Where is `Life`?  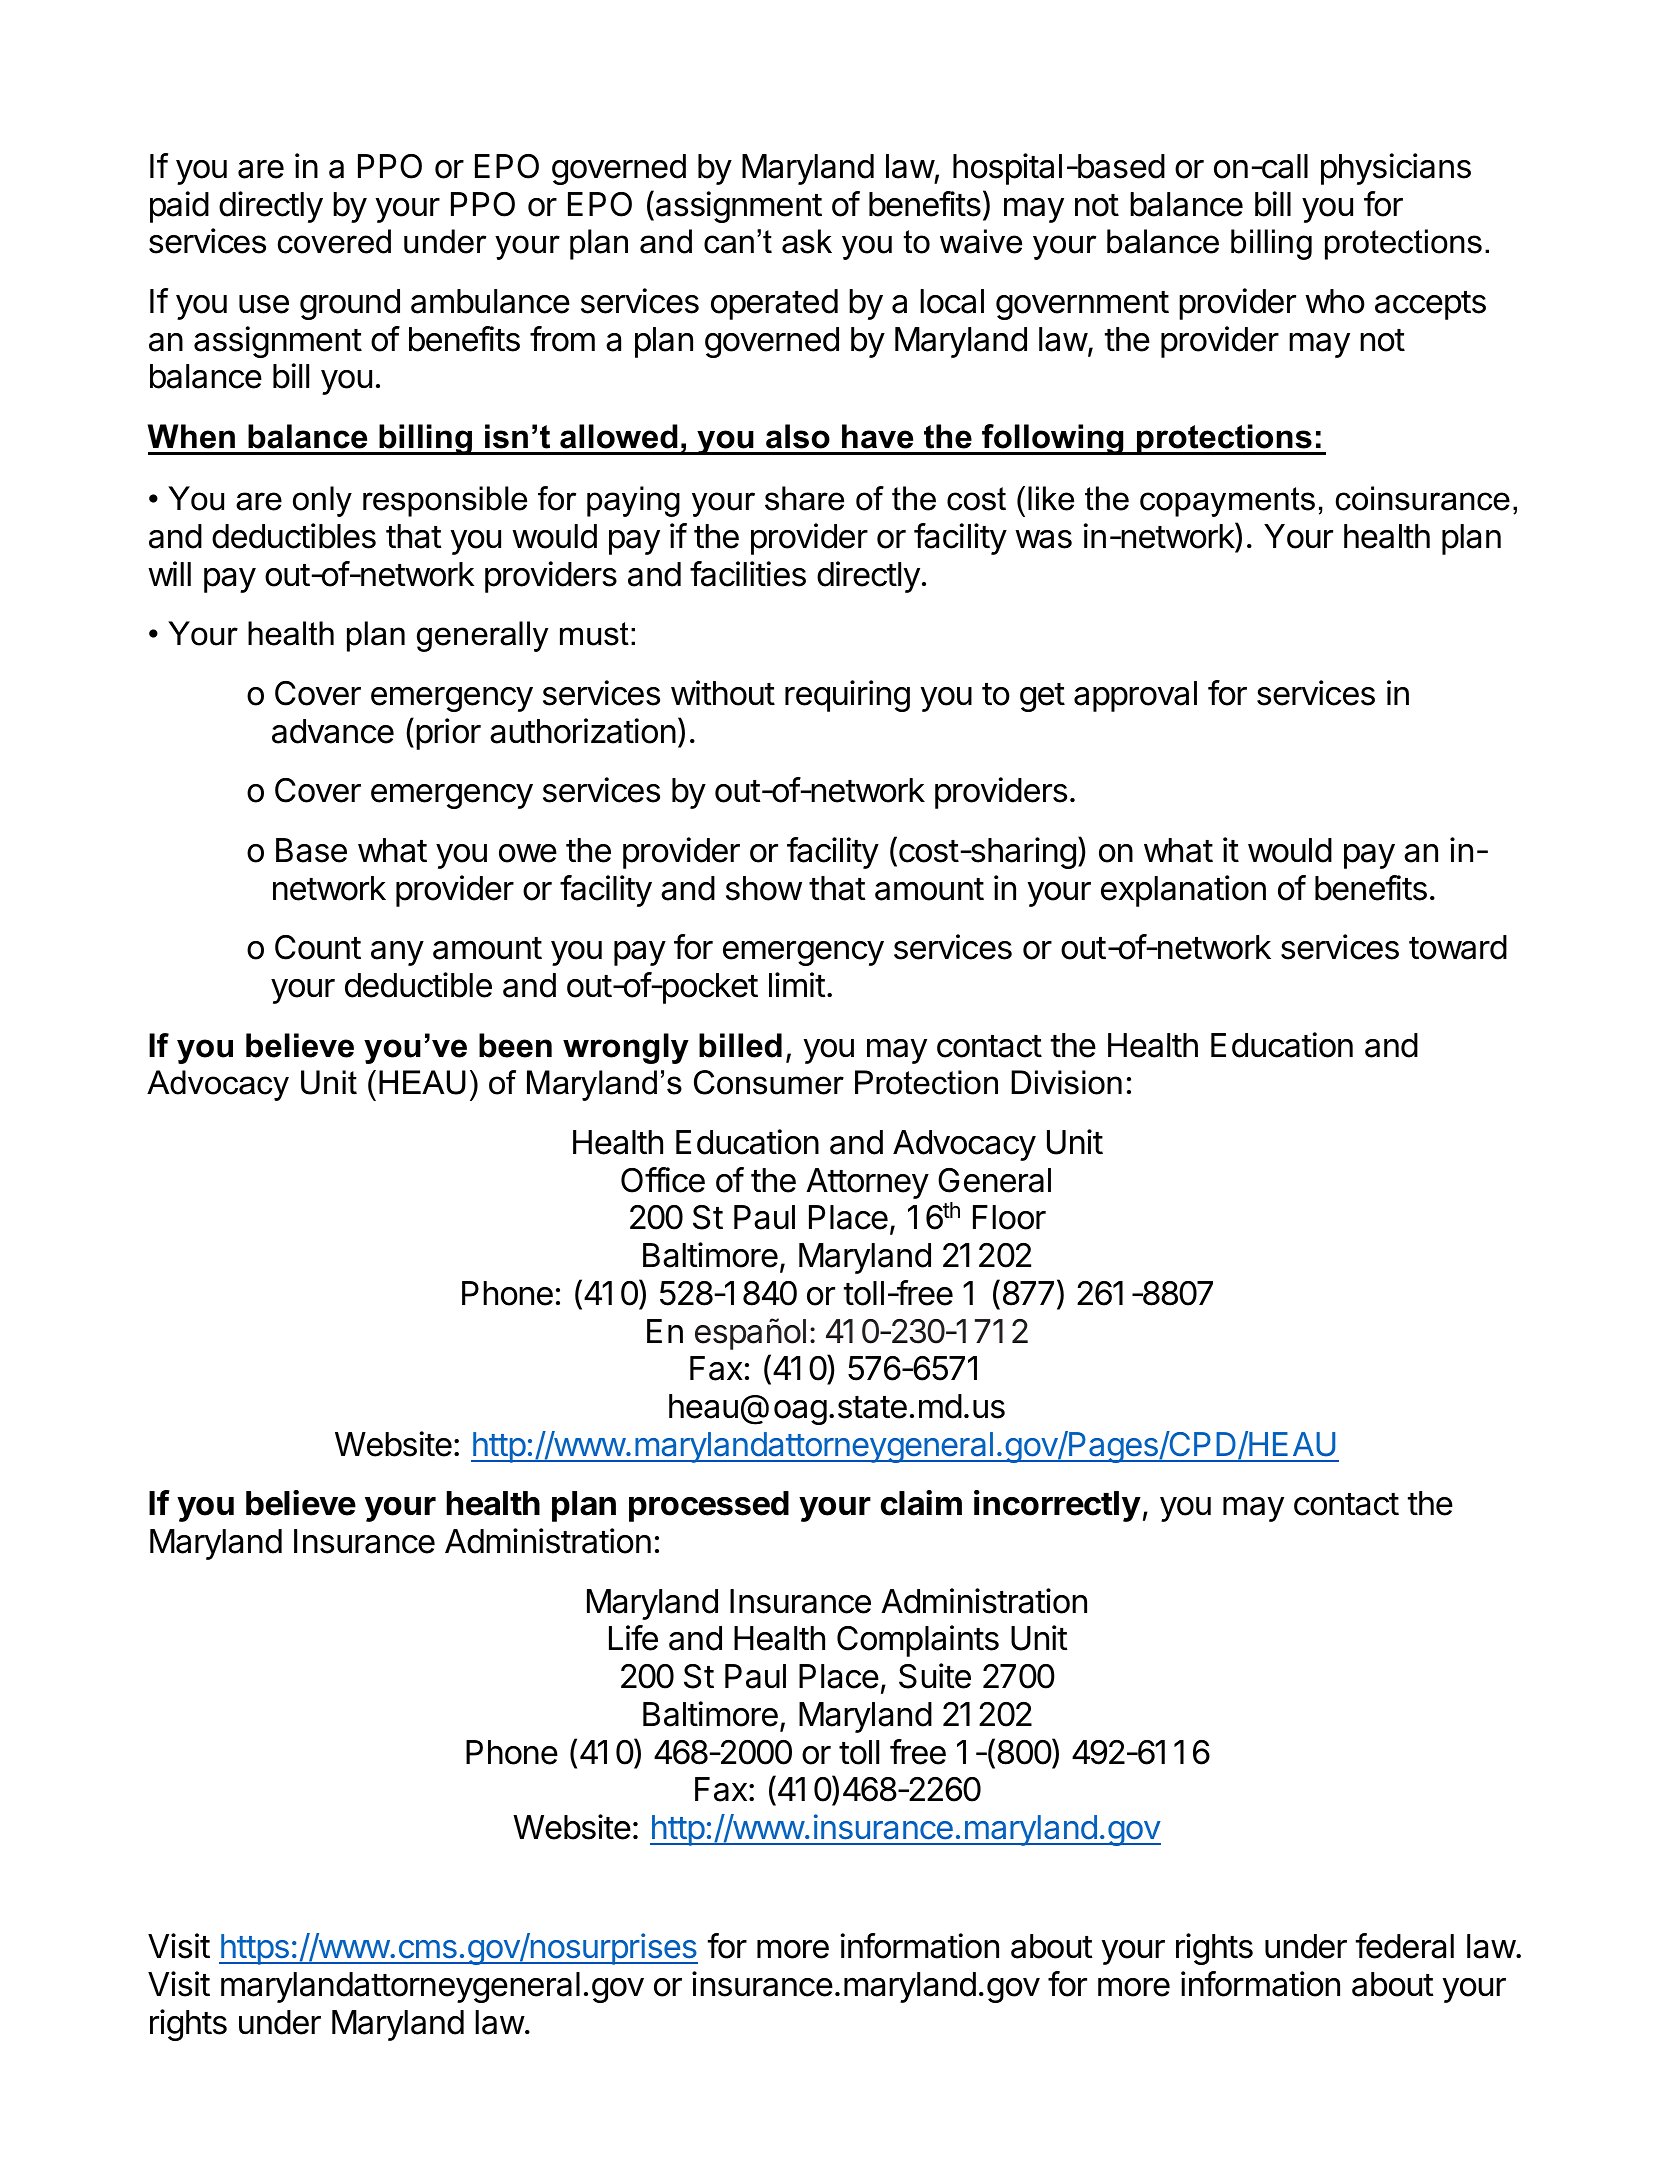
Life is located at coordinates (633, 1638).
